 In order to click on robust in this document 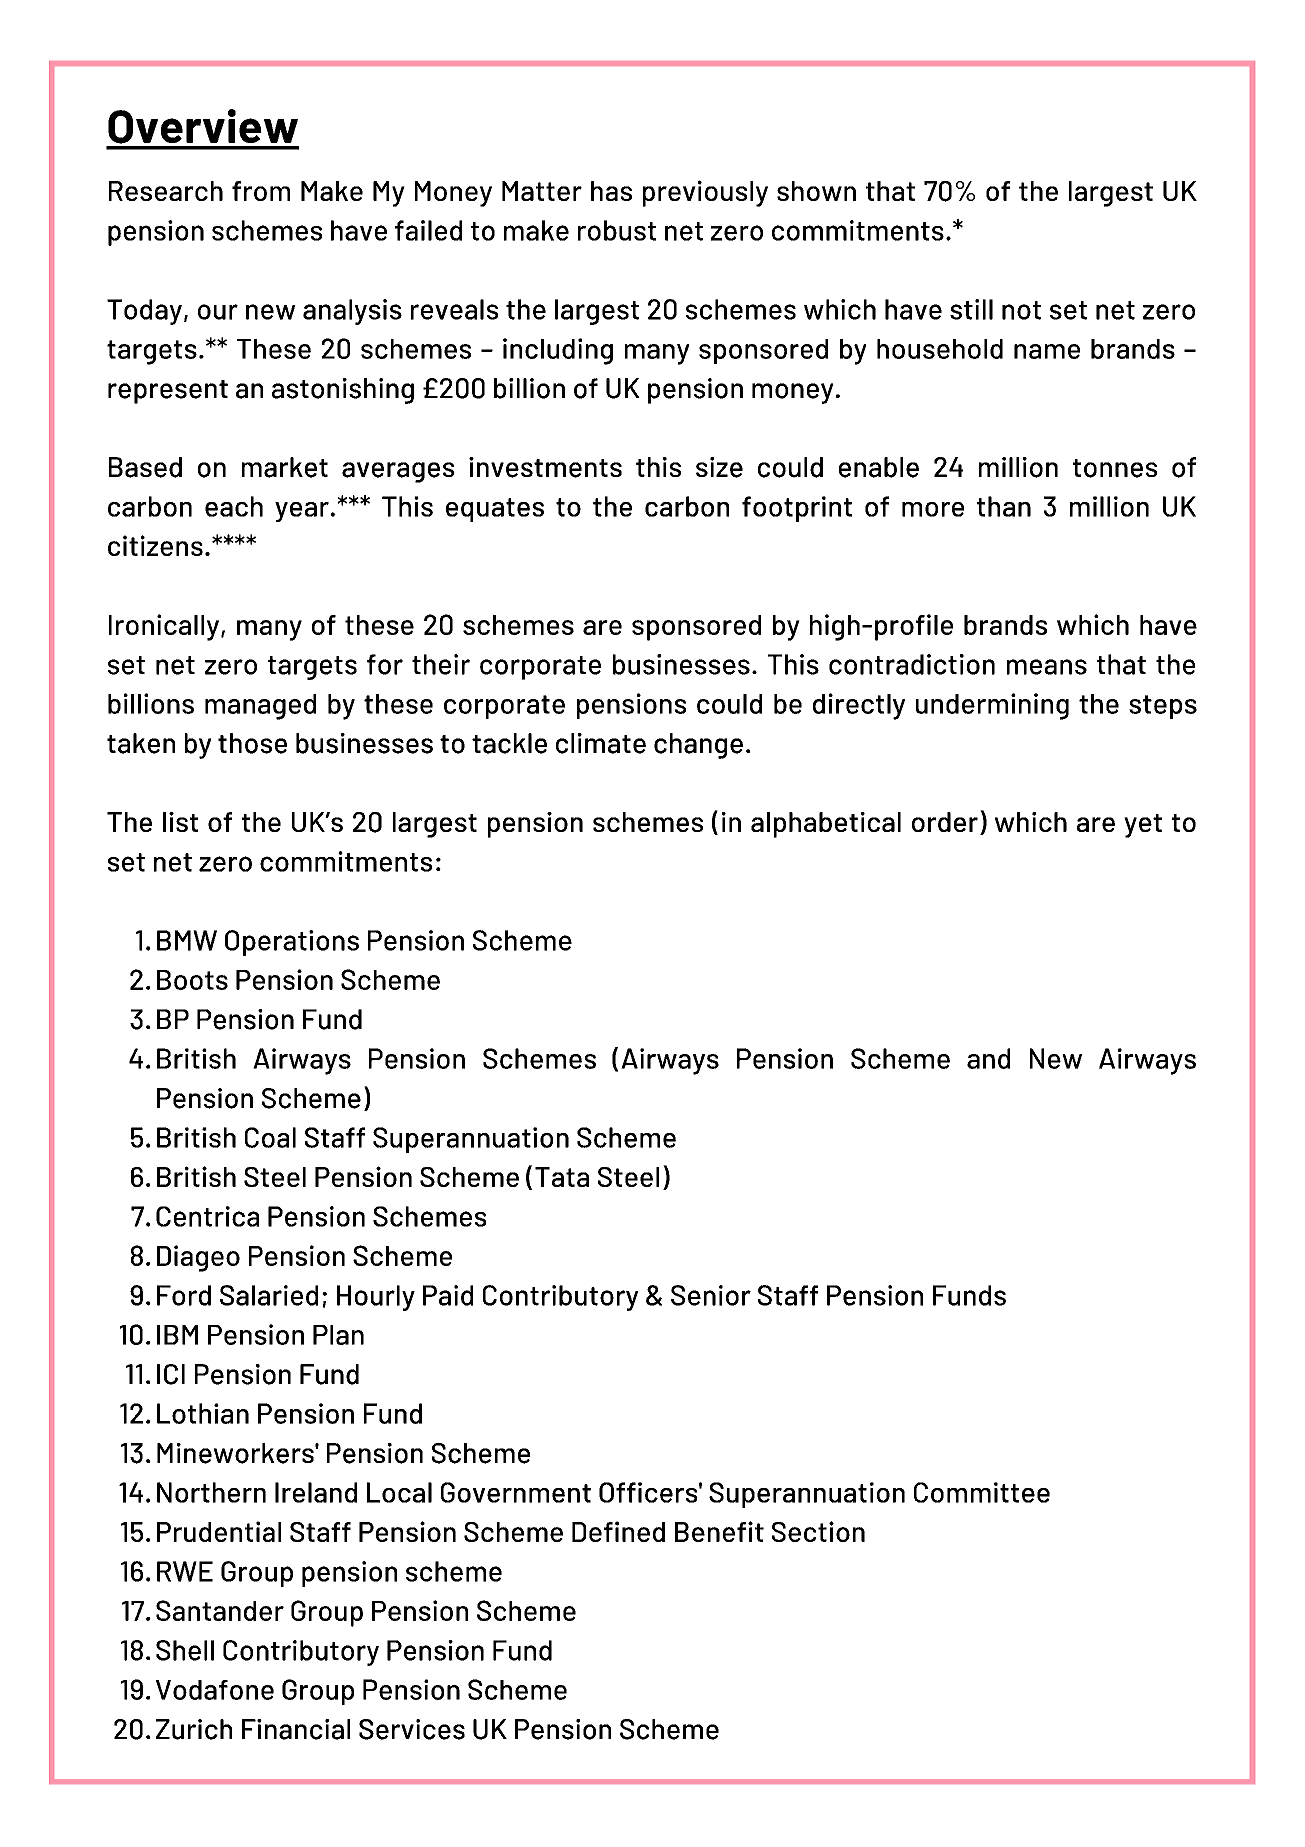, I will do `click(617, 230)`.
